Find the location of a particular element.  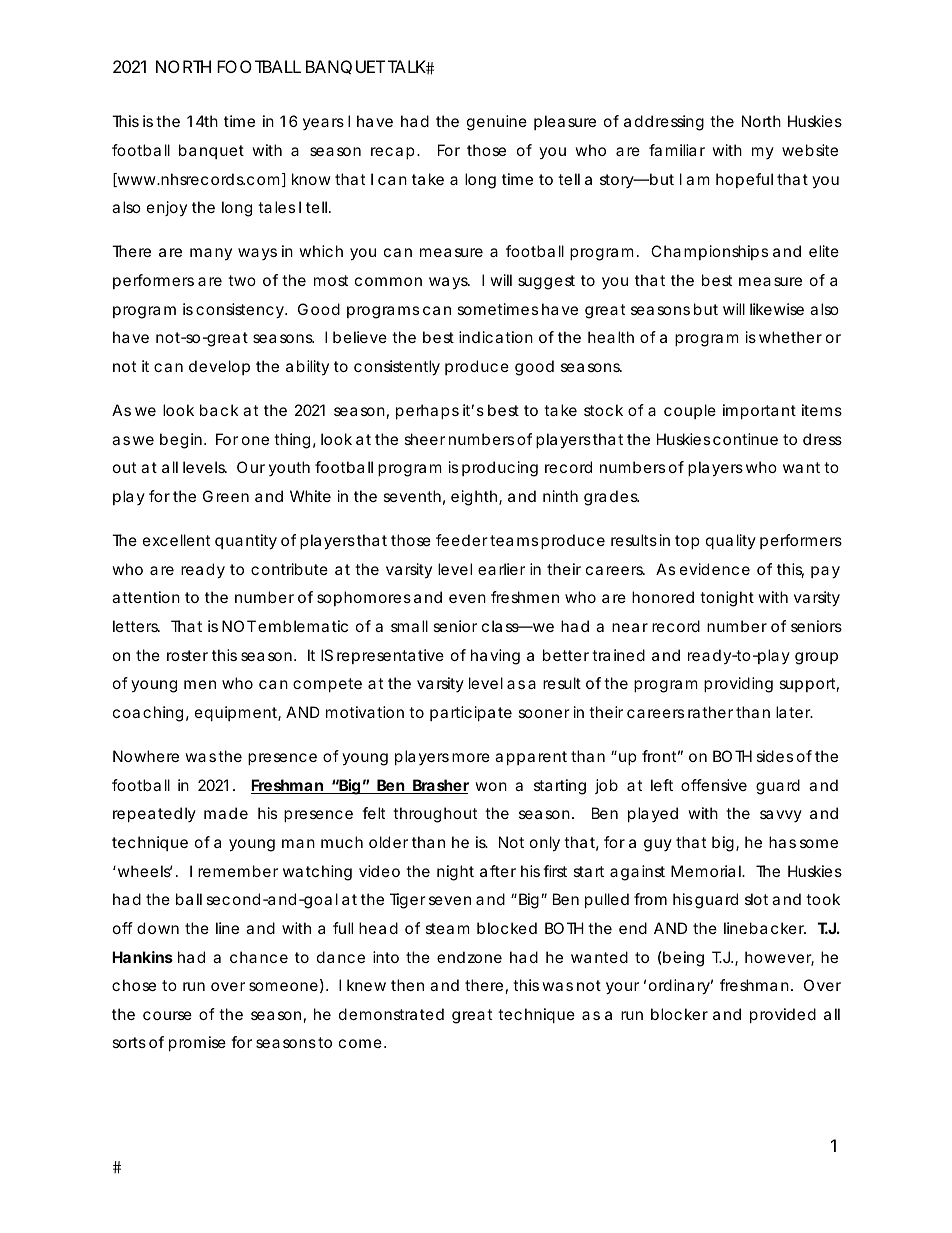

provided is located at coordinates (783, 1015).
